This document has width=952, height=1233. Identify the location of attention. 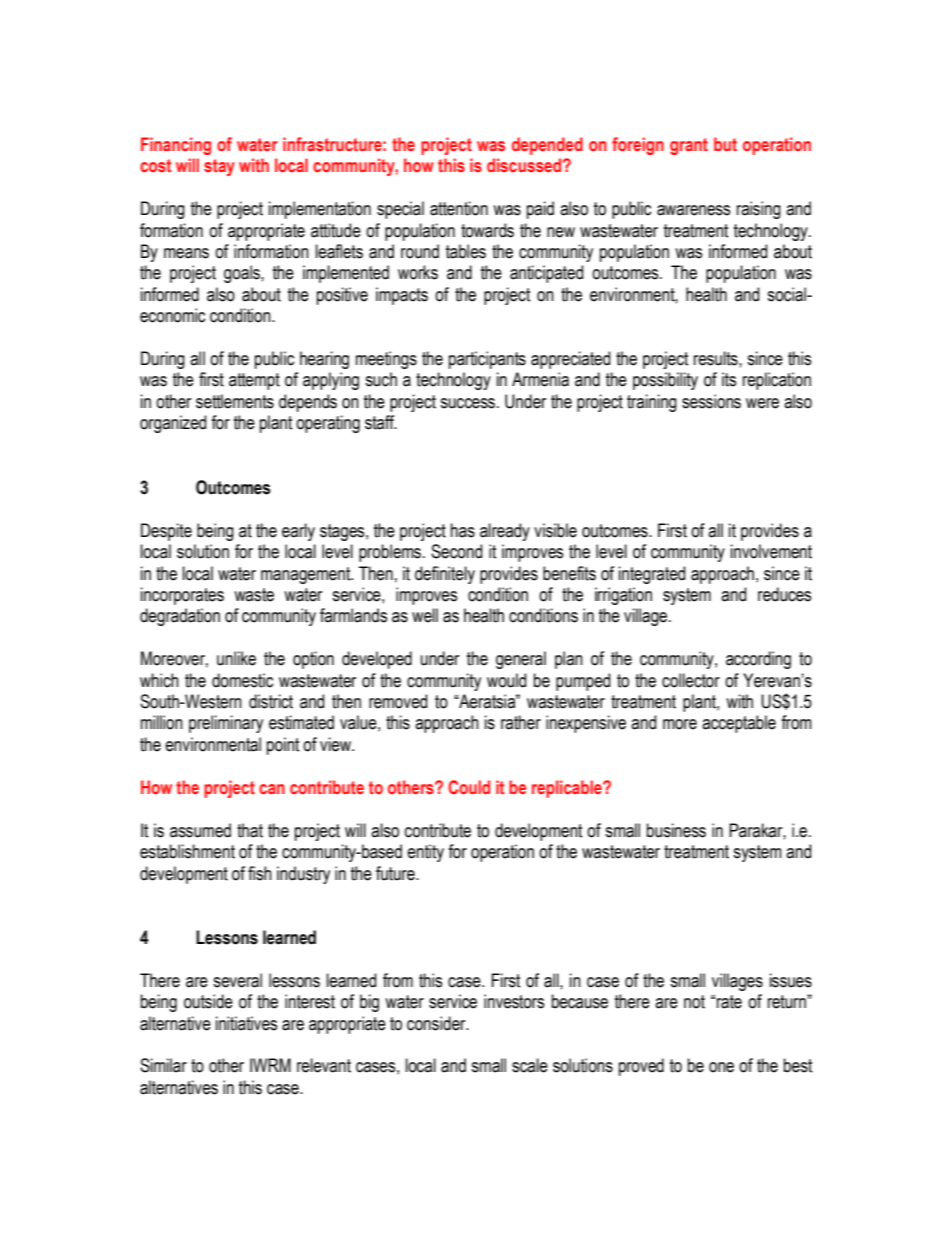
(459, 208).
